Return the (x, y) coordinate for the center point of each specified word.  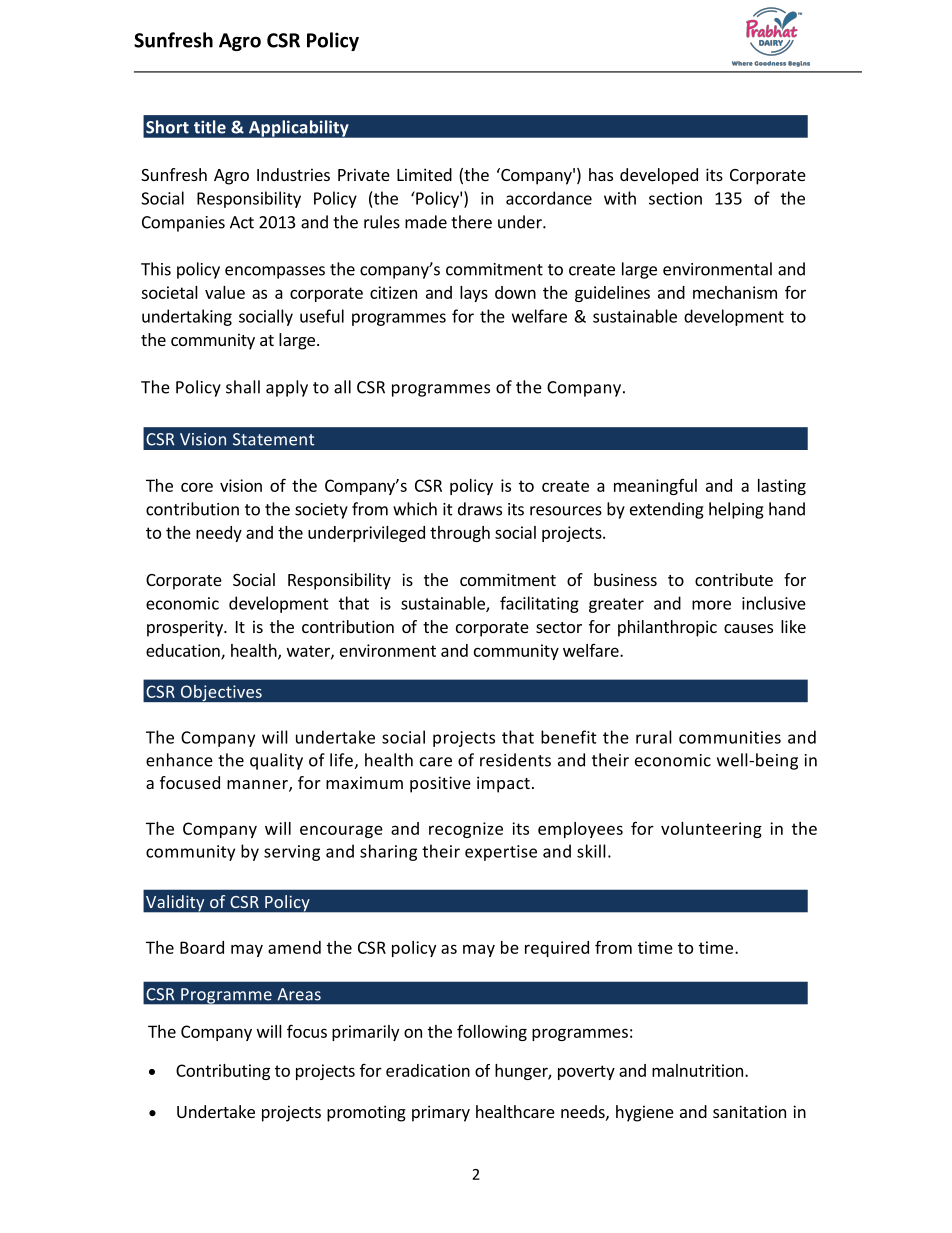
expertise (501, 853)
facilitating (539, 604)
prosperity (186, 628)
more (711, 605)
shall (243, 387)
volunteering (711, 830)
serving (292, 853)
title (210, 127)
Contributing (223, 1072)
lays (474, 294)
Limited (424, 174)
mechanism (735, 292)
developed (659, 176)
